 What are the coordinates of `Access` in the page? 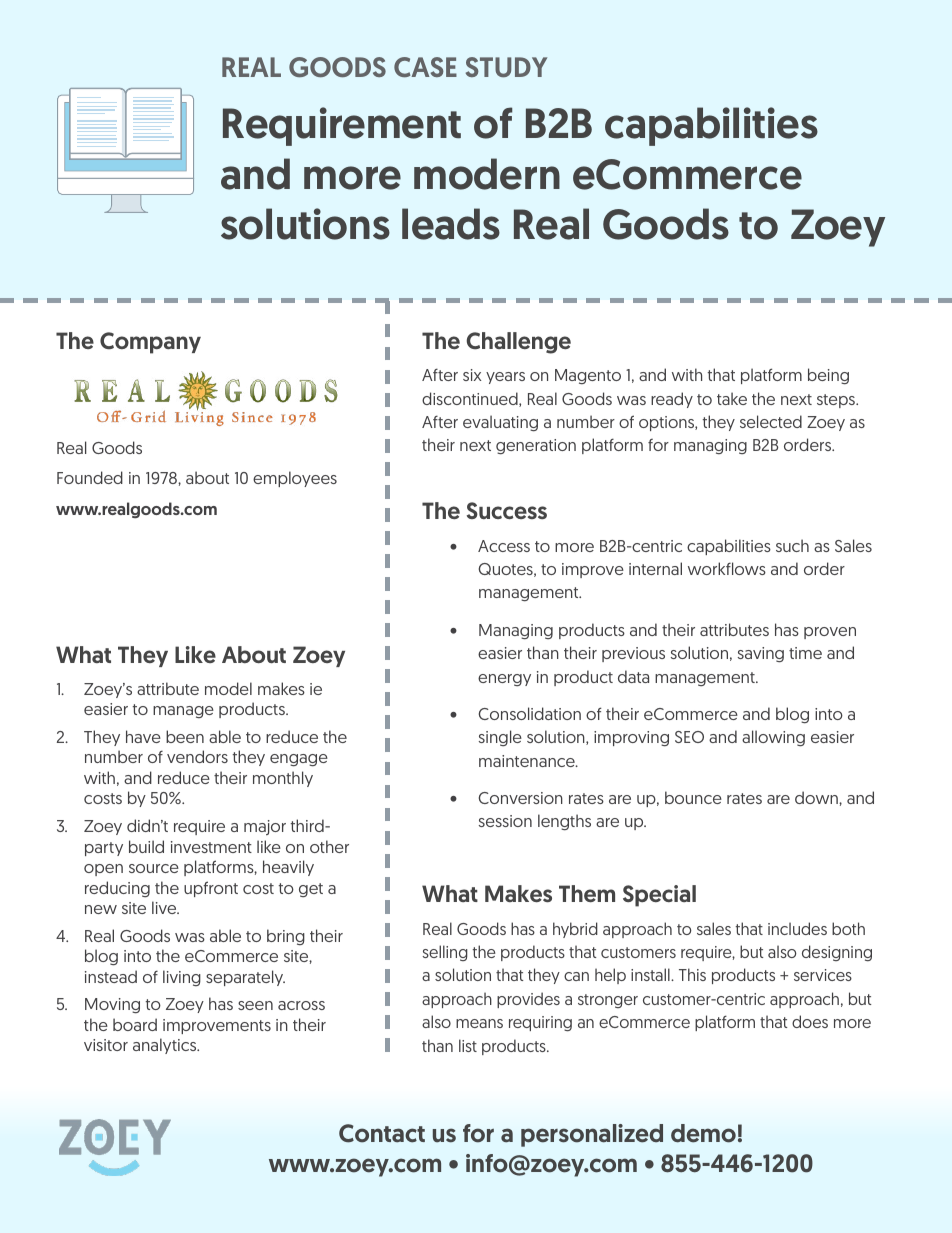 It's located at (504, 546).
